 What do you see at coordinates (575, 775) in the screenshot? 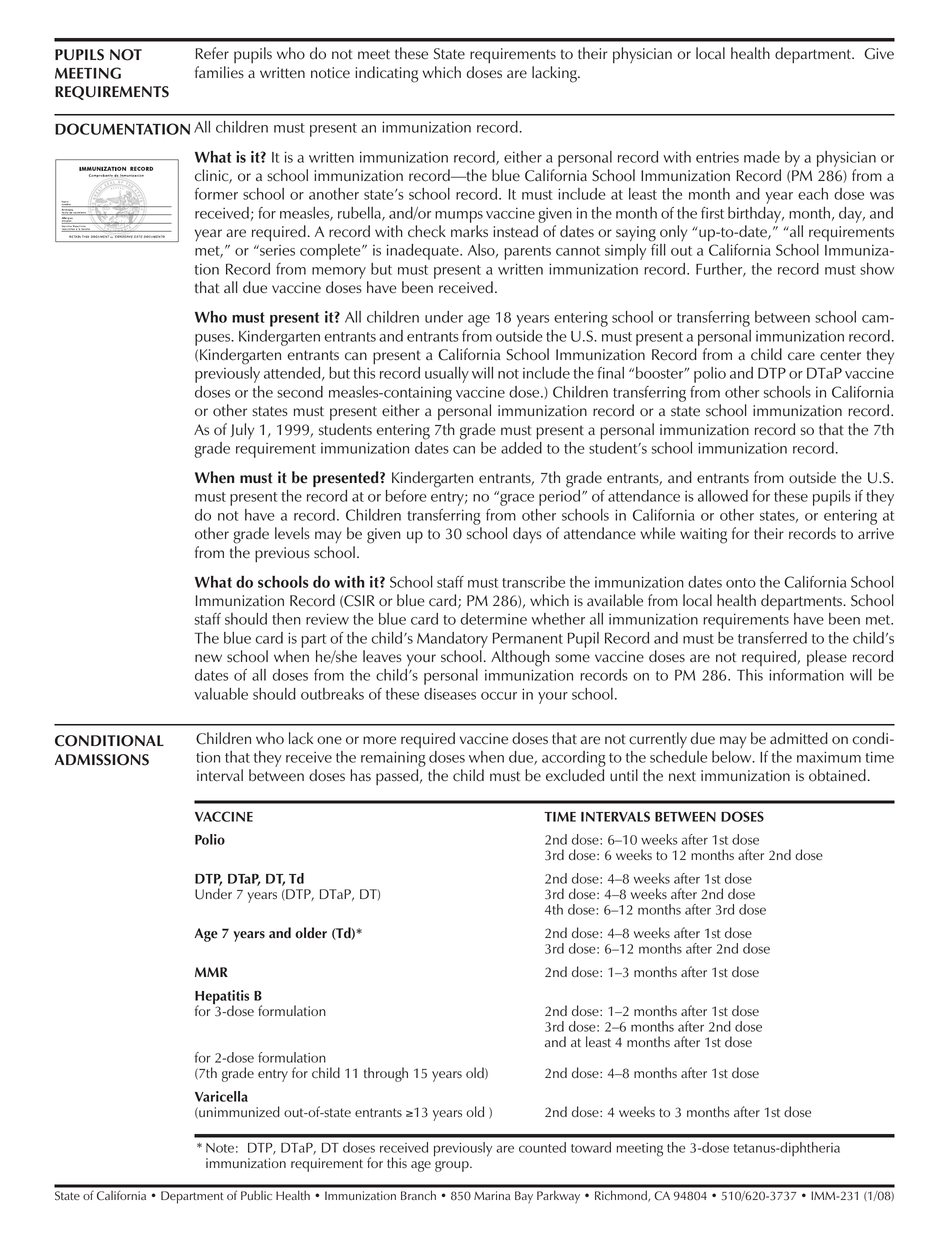
I see `excluded` at bounding box center [575, 775].
